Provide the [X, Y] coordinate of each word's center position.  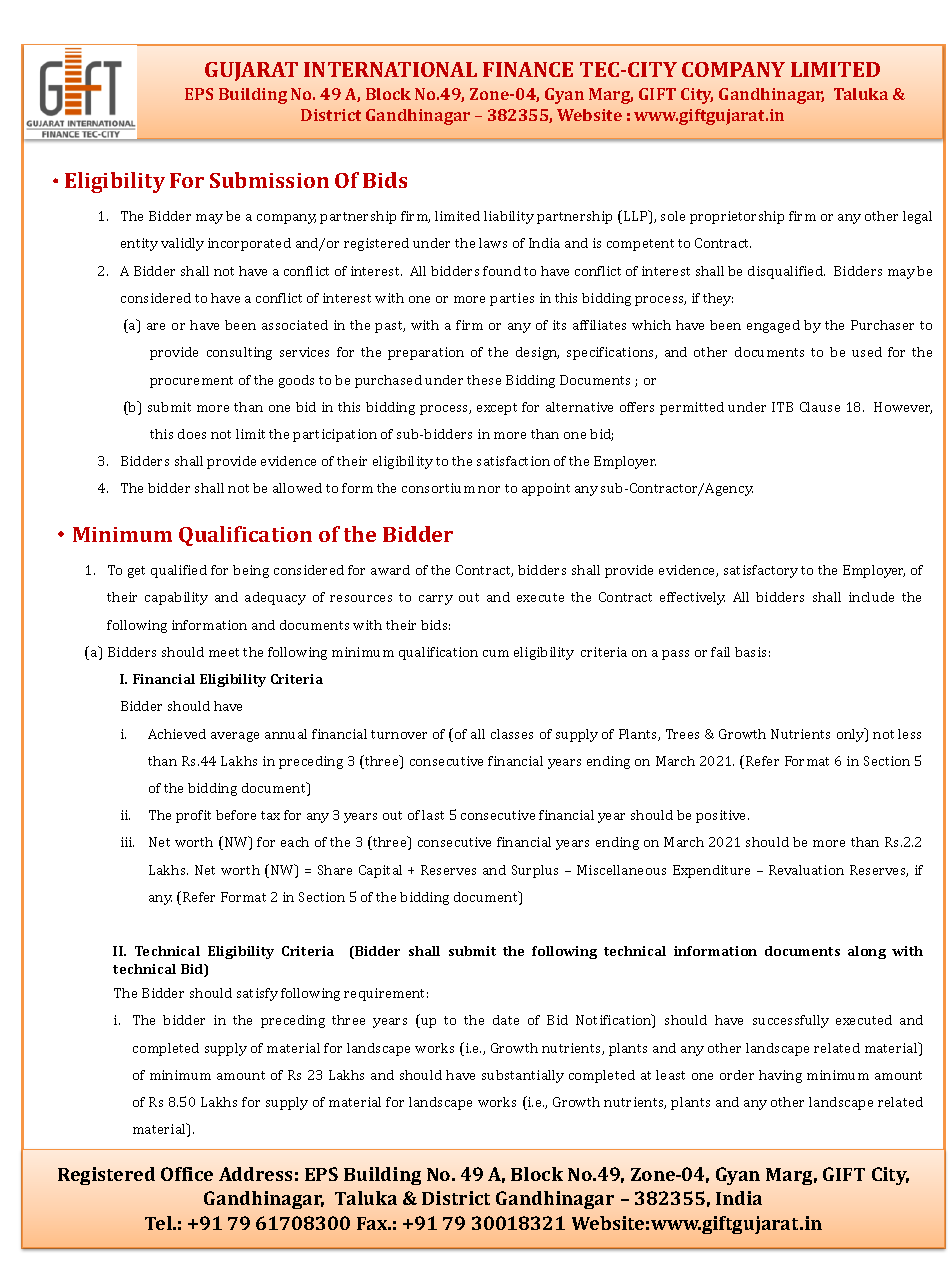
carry [436, 600]
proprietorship [737, 217]
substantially [523, 1076]
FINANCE [528, 69]
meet [224, 652]
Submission [269, 180]
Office [187, 1174]
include [871, 597]
